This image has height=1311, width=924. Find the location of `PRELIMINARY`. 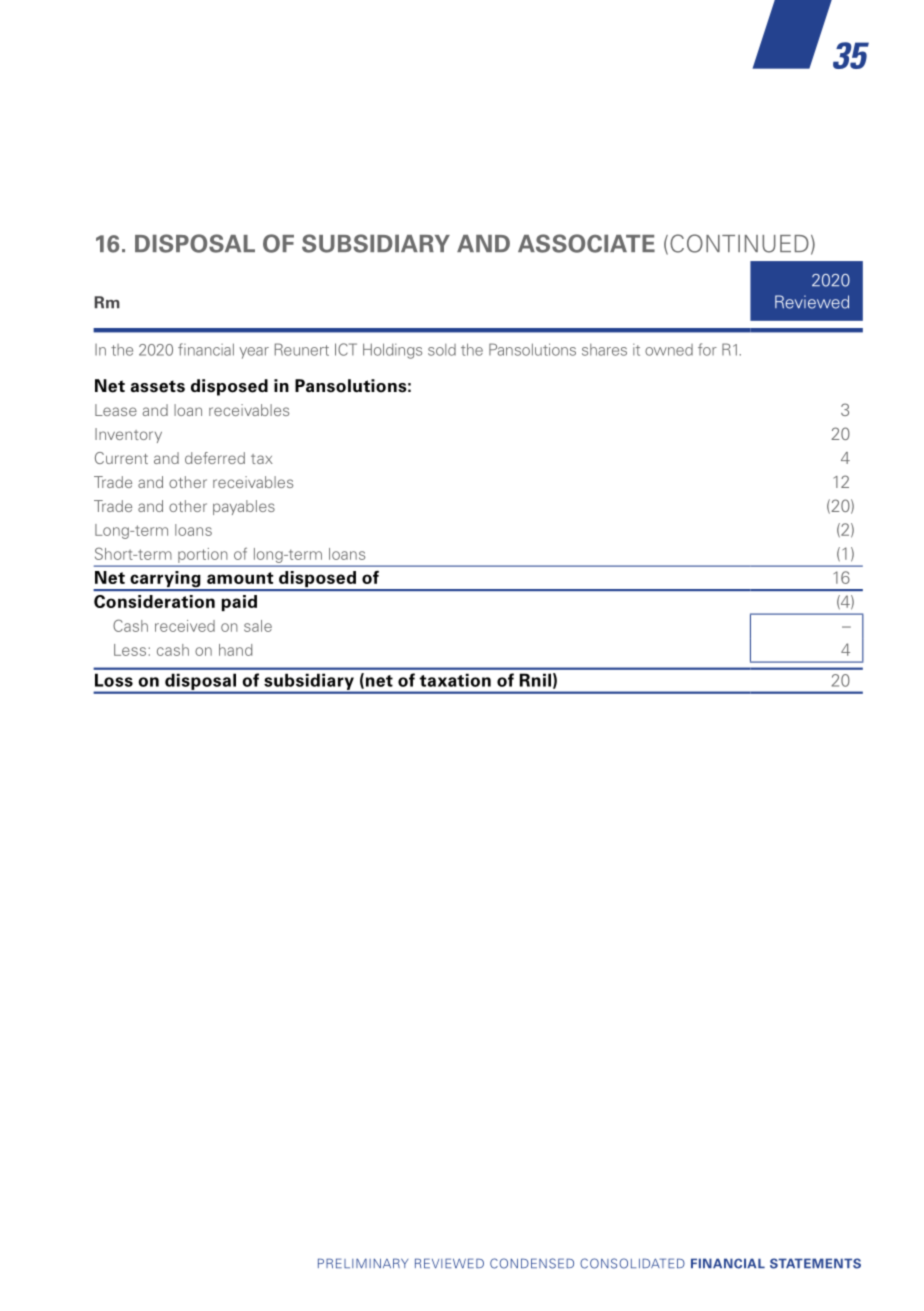

PRELIMINARY is located at coordinates (363, 1263).
